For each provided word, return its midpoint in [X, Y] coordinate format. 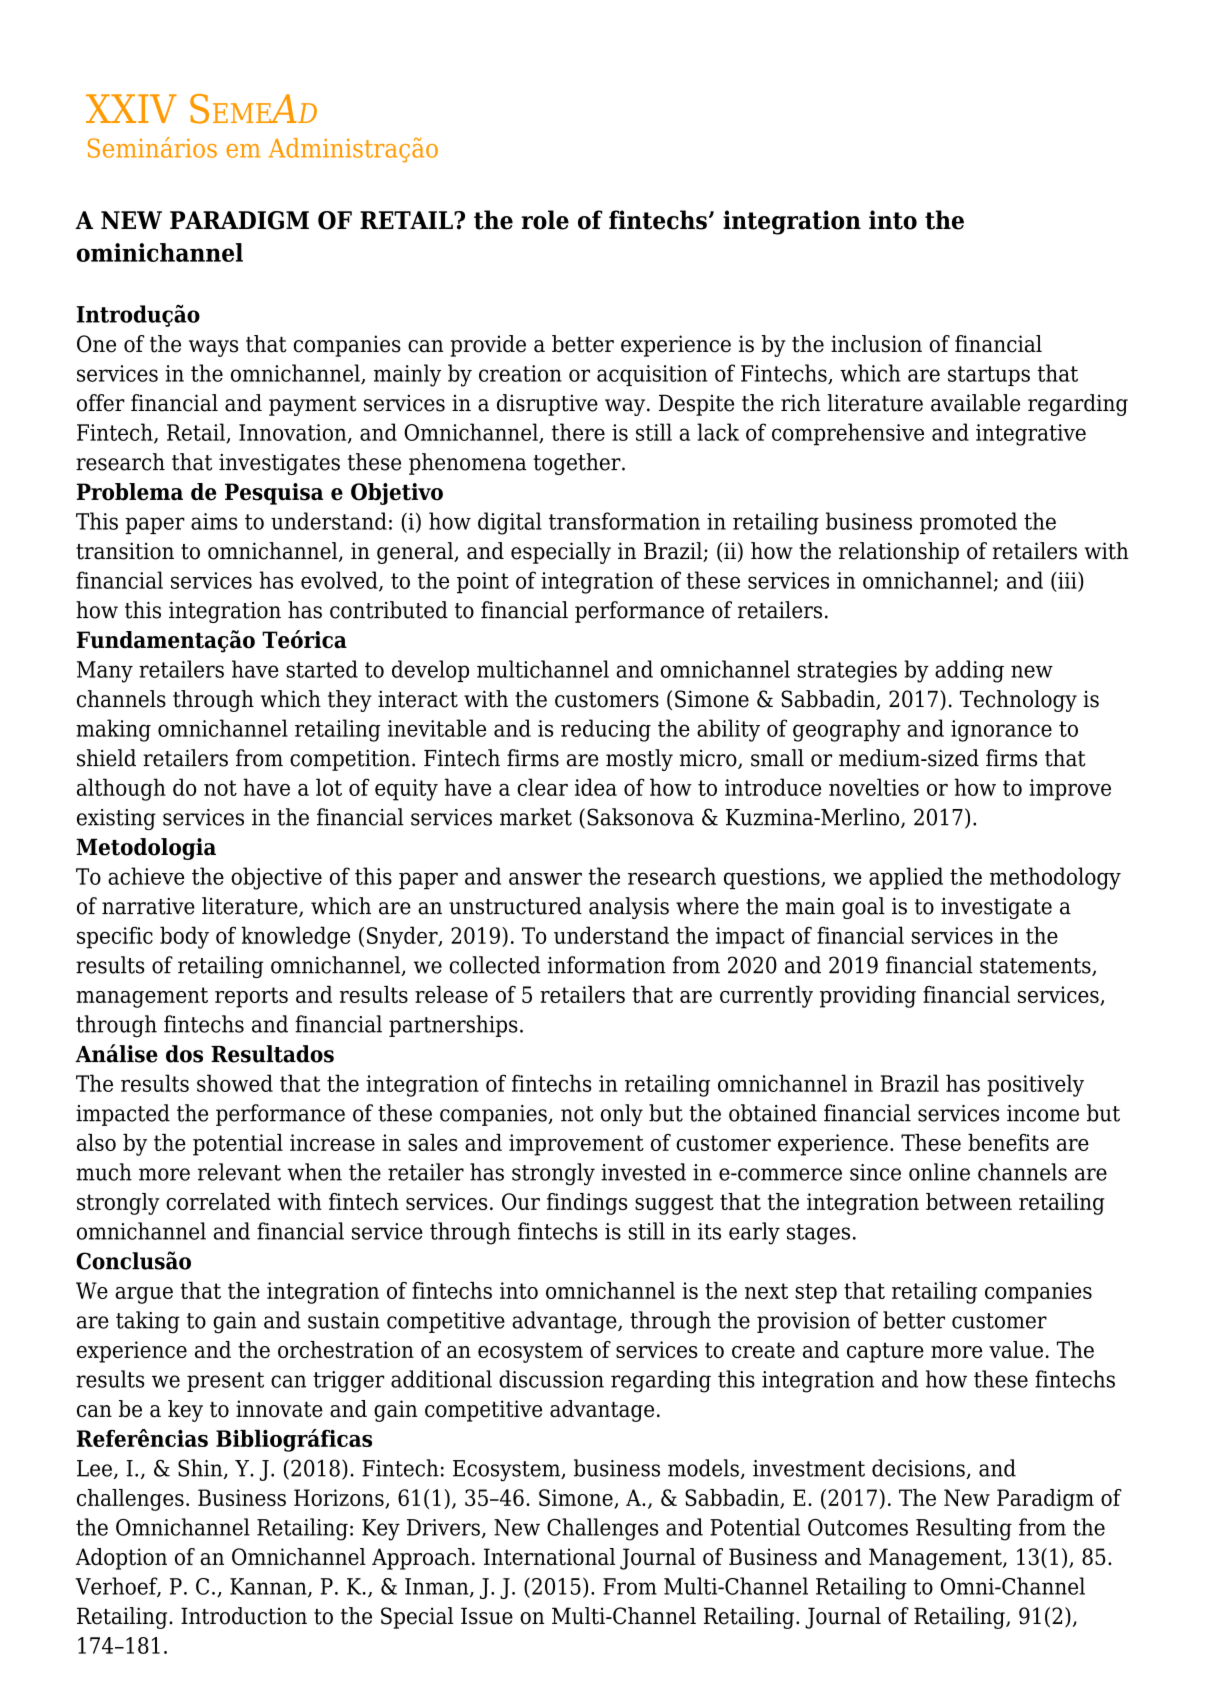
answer [545, 878]
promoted [968, 523]
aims [214, 521]
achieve [146, 876]
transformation [624, 521]
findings [587, 1204]
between [969, 1201]
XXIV [131, 108]
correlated [218, 1201]
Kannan [269, 1587]
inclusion [876, 344]
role [545, 220]
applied [906, 878]
